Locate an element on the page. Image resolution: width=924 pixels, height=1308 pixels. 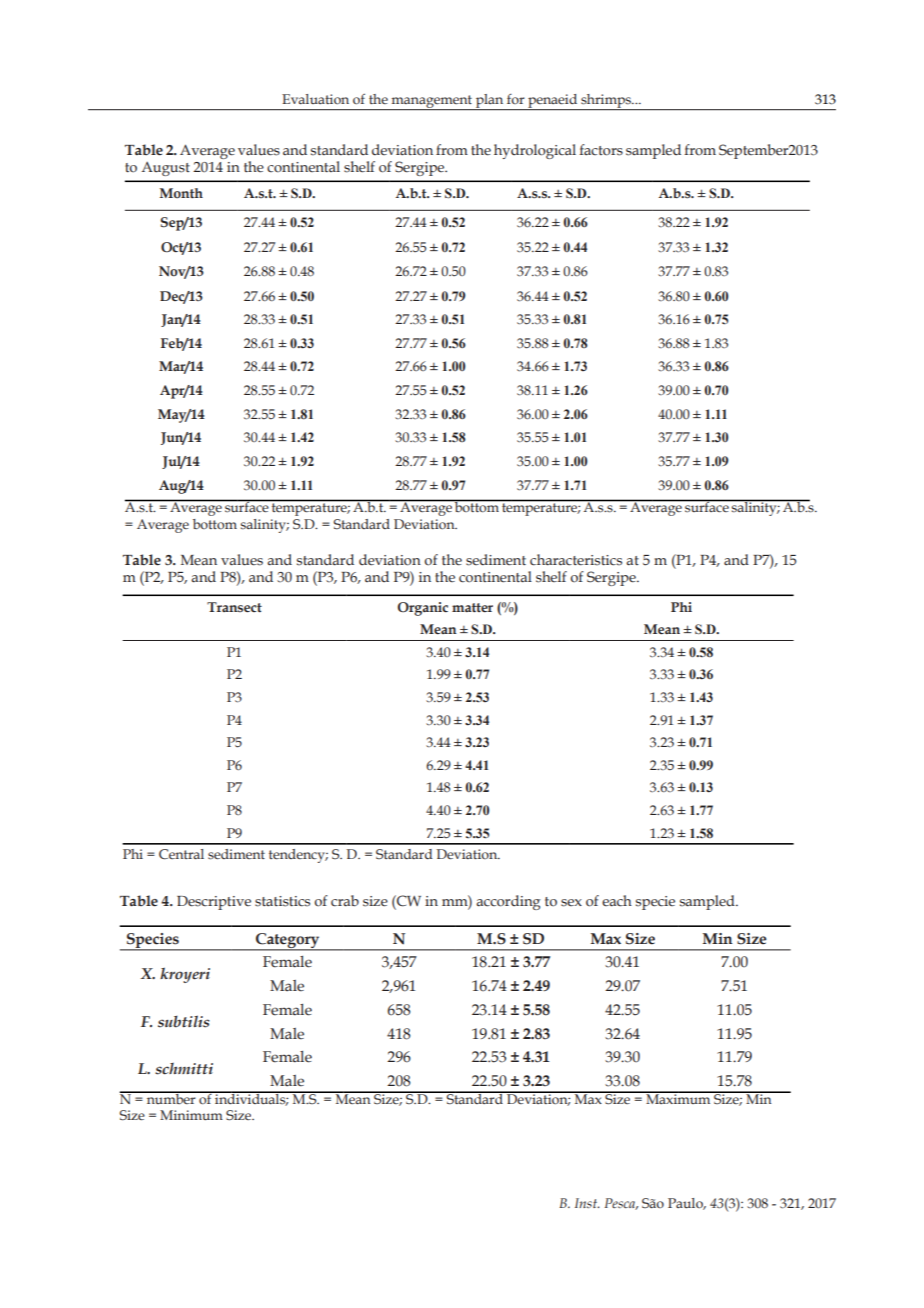
Organic is located at coordinates (423, 609).
